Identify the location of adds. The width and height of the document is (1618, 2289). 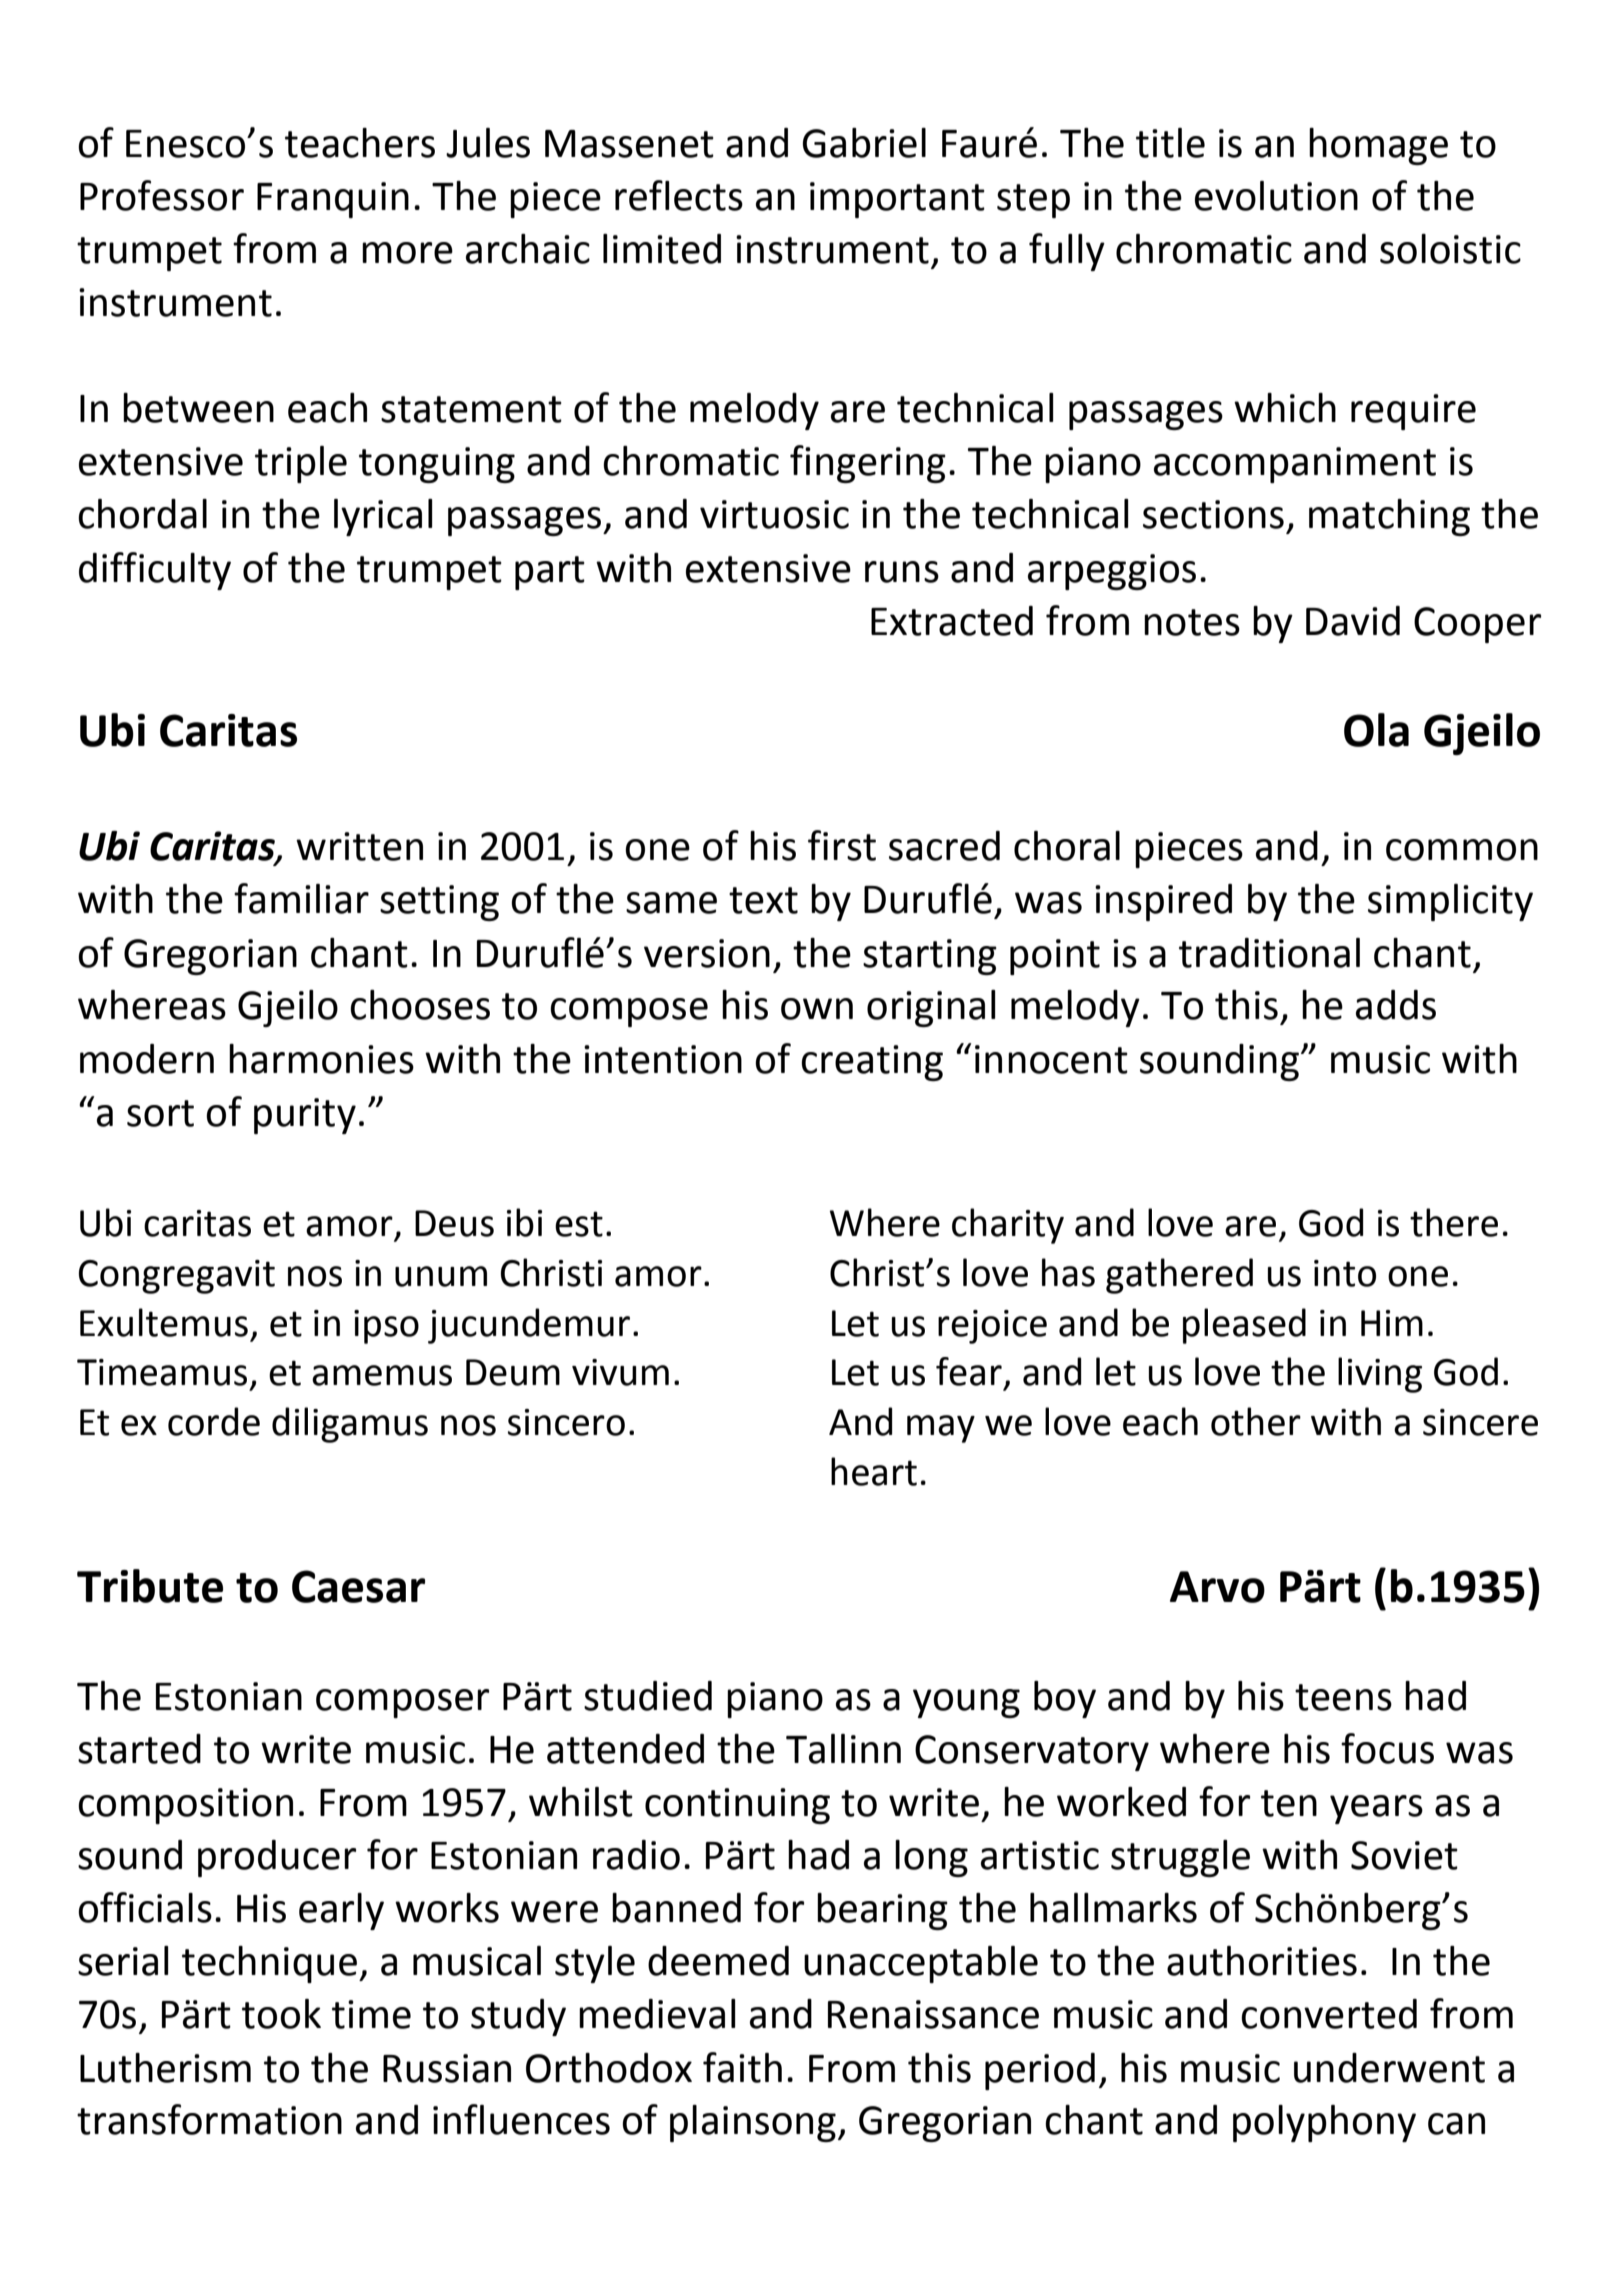
(1396, 1005).
